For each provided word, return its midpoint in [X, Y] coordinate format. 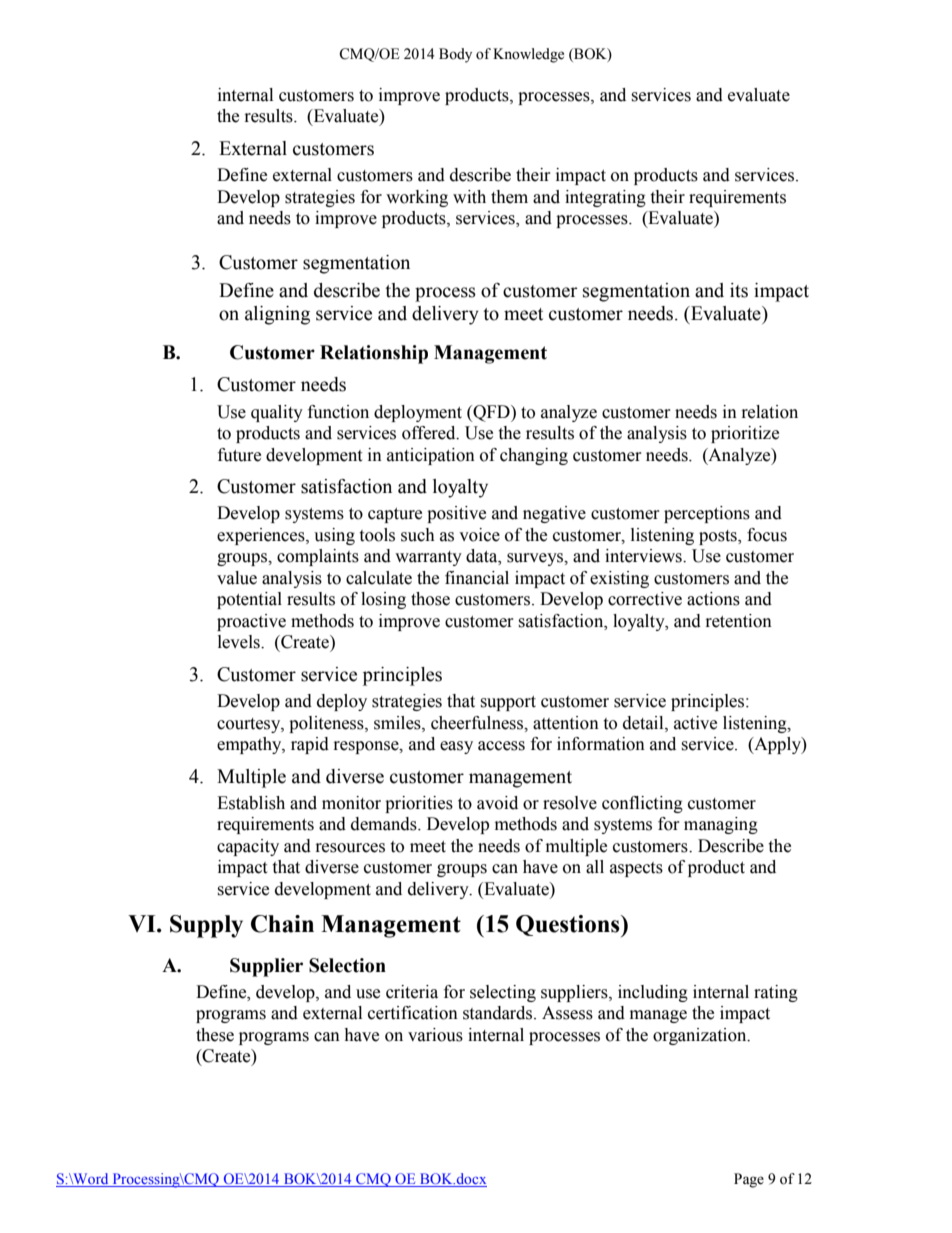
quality [277, 413]
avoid [497, 803]
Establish [251, 803]
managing [721, 825]
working [417, 198]
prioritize [745, 434]
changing [534, 456]
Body [455, 55]
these [215, 1035]
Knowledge [528, 55]
